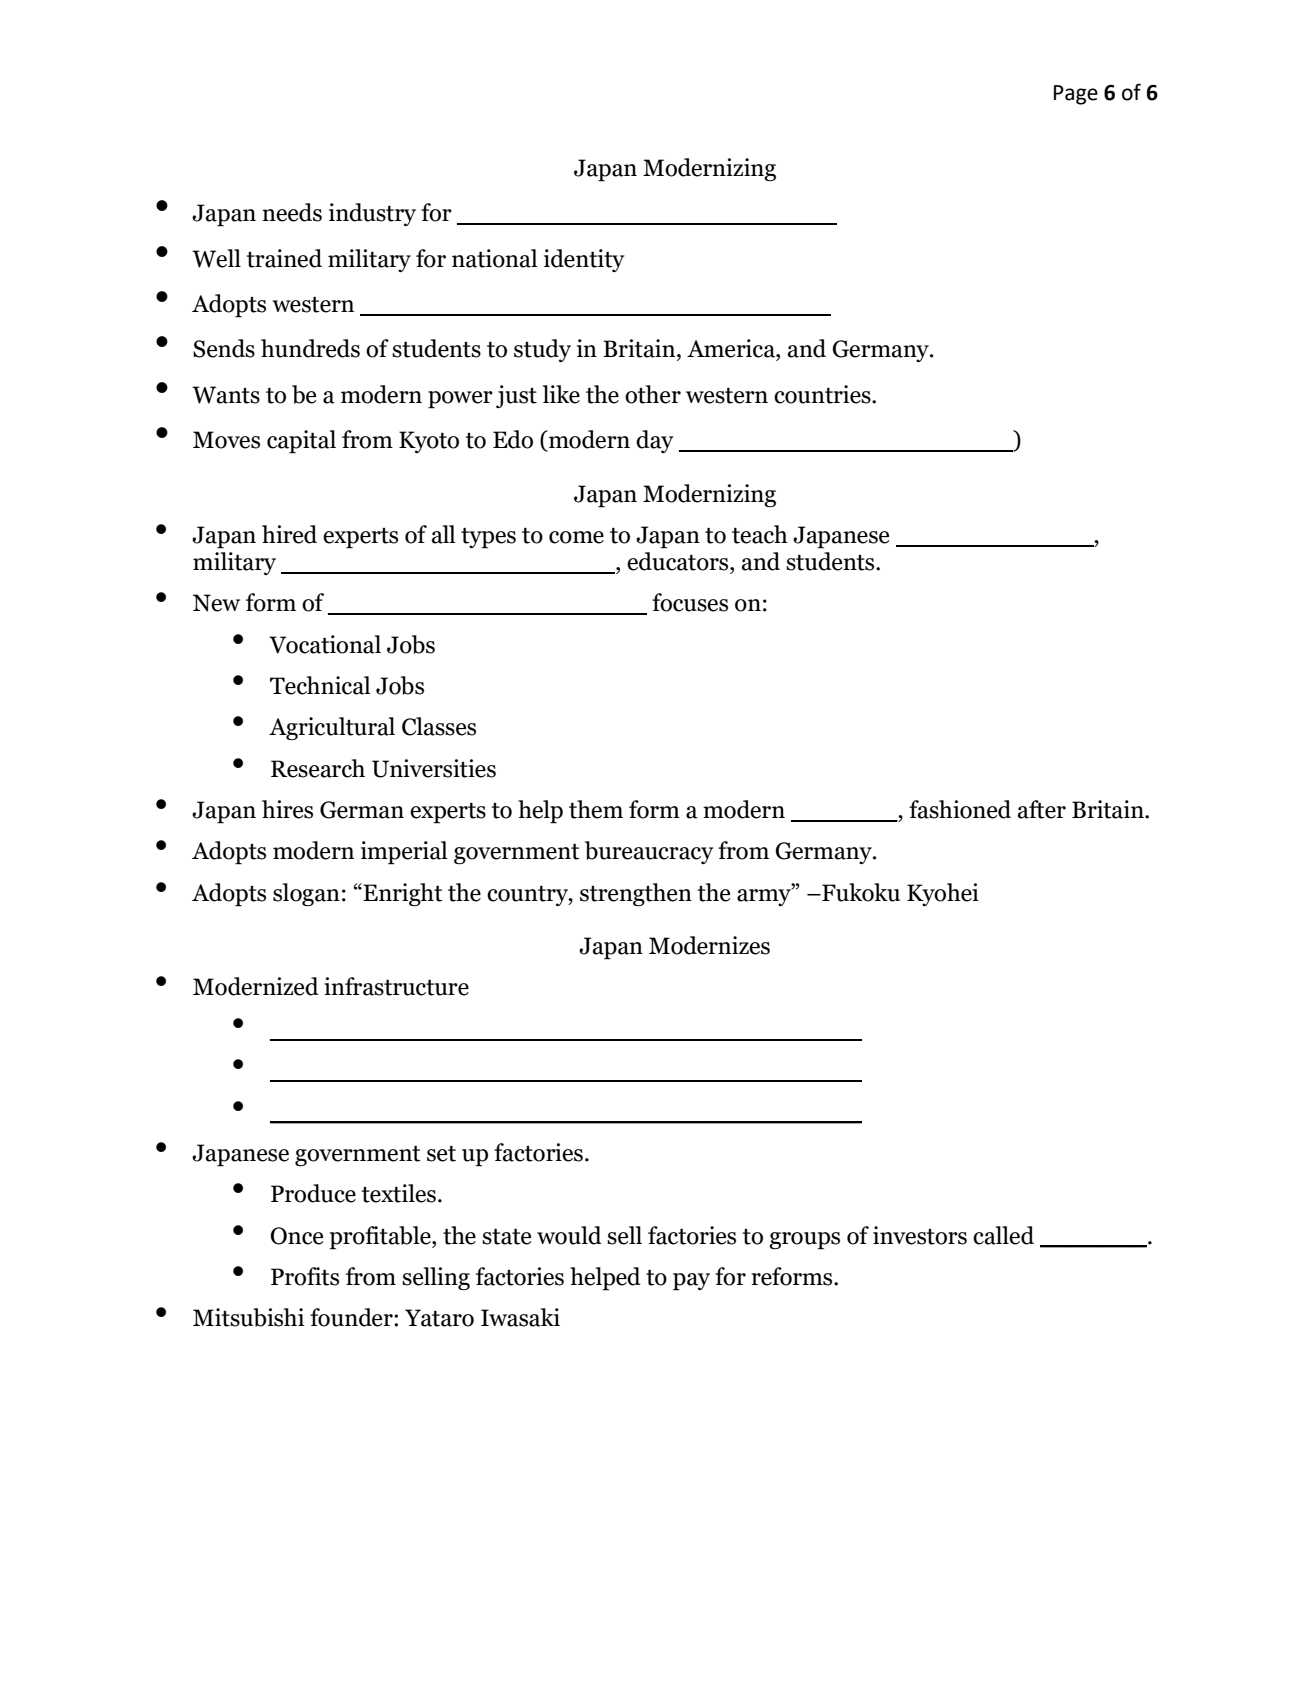 Image resolution: width=1312 pixels, height=1697 pixels. Describe the element at coordinates (1003, 1235) in the image. I see `called` at that location.
